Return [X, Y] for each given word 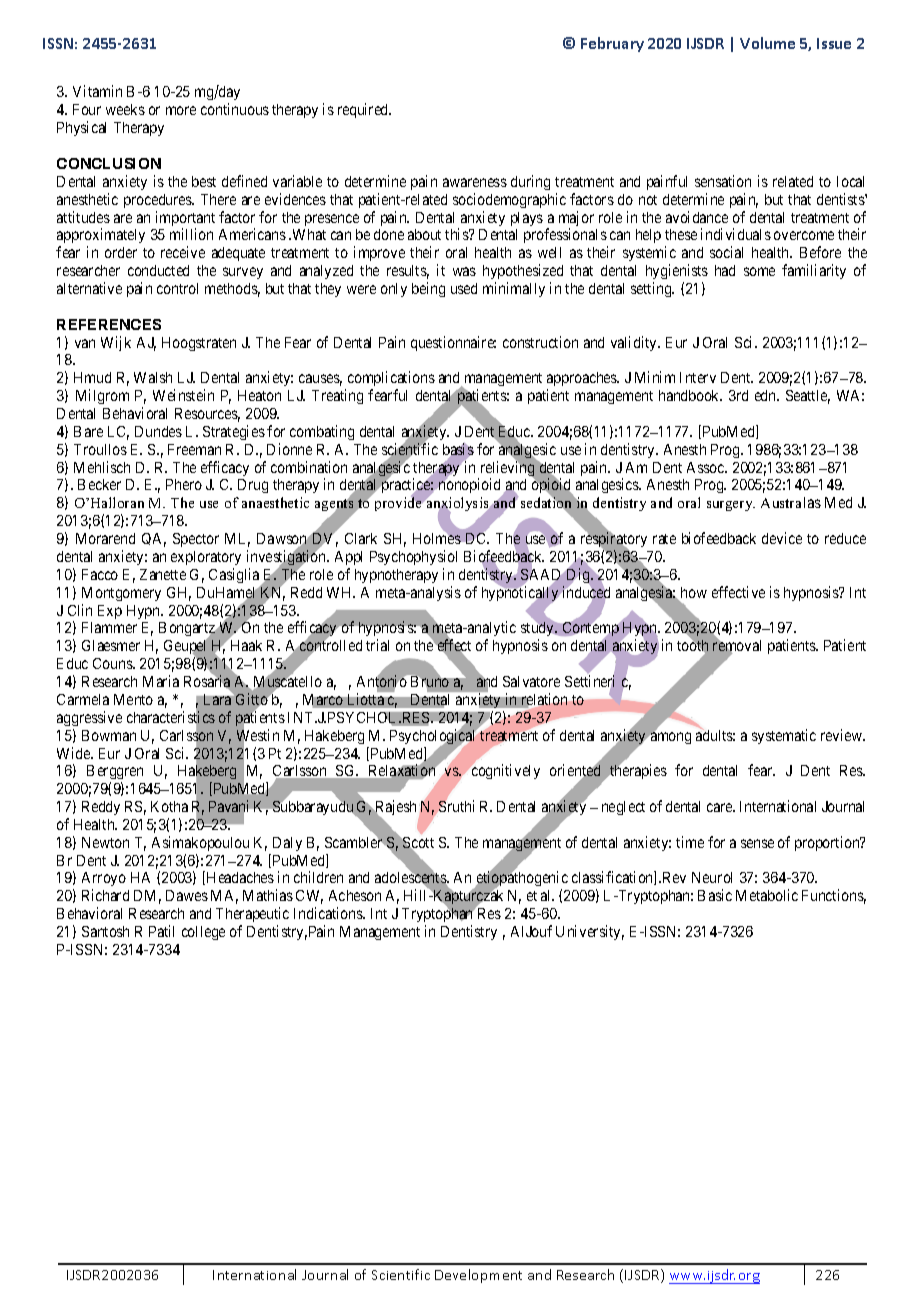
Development [478, 1276]
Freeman [194, 449]
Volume [767, 43]
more [181, 110]
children [318, 877]
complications [390, 380]
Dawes [187, 895]
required [364, 110]
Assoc [706, 467]
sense [757, 843]
